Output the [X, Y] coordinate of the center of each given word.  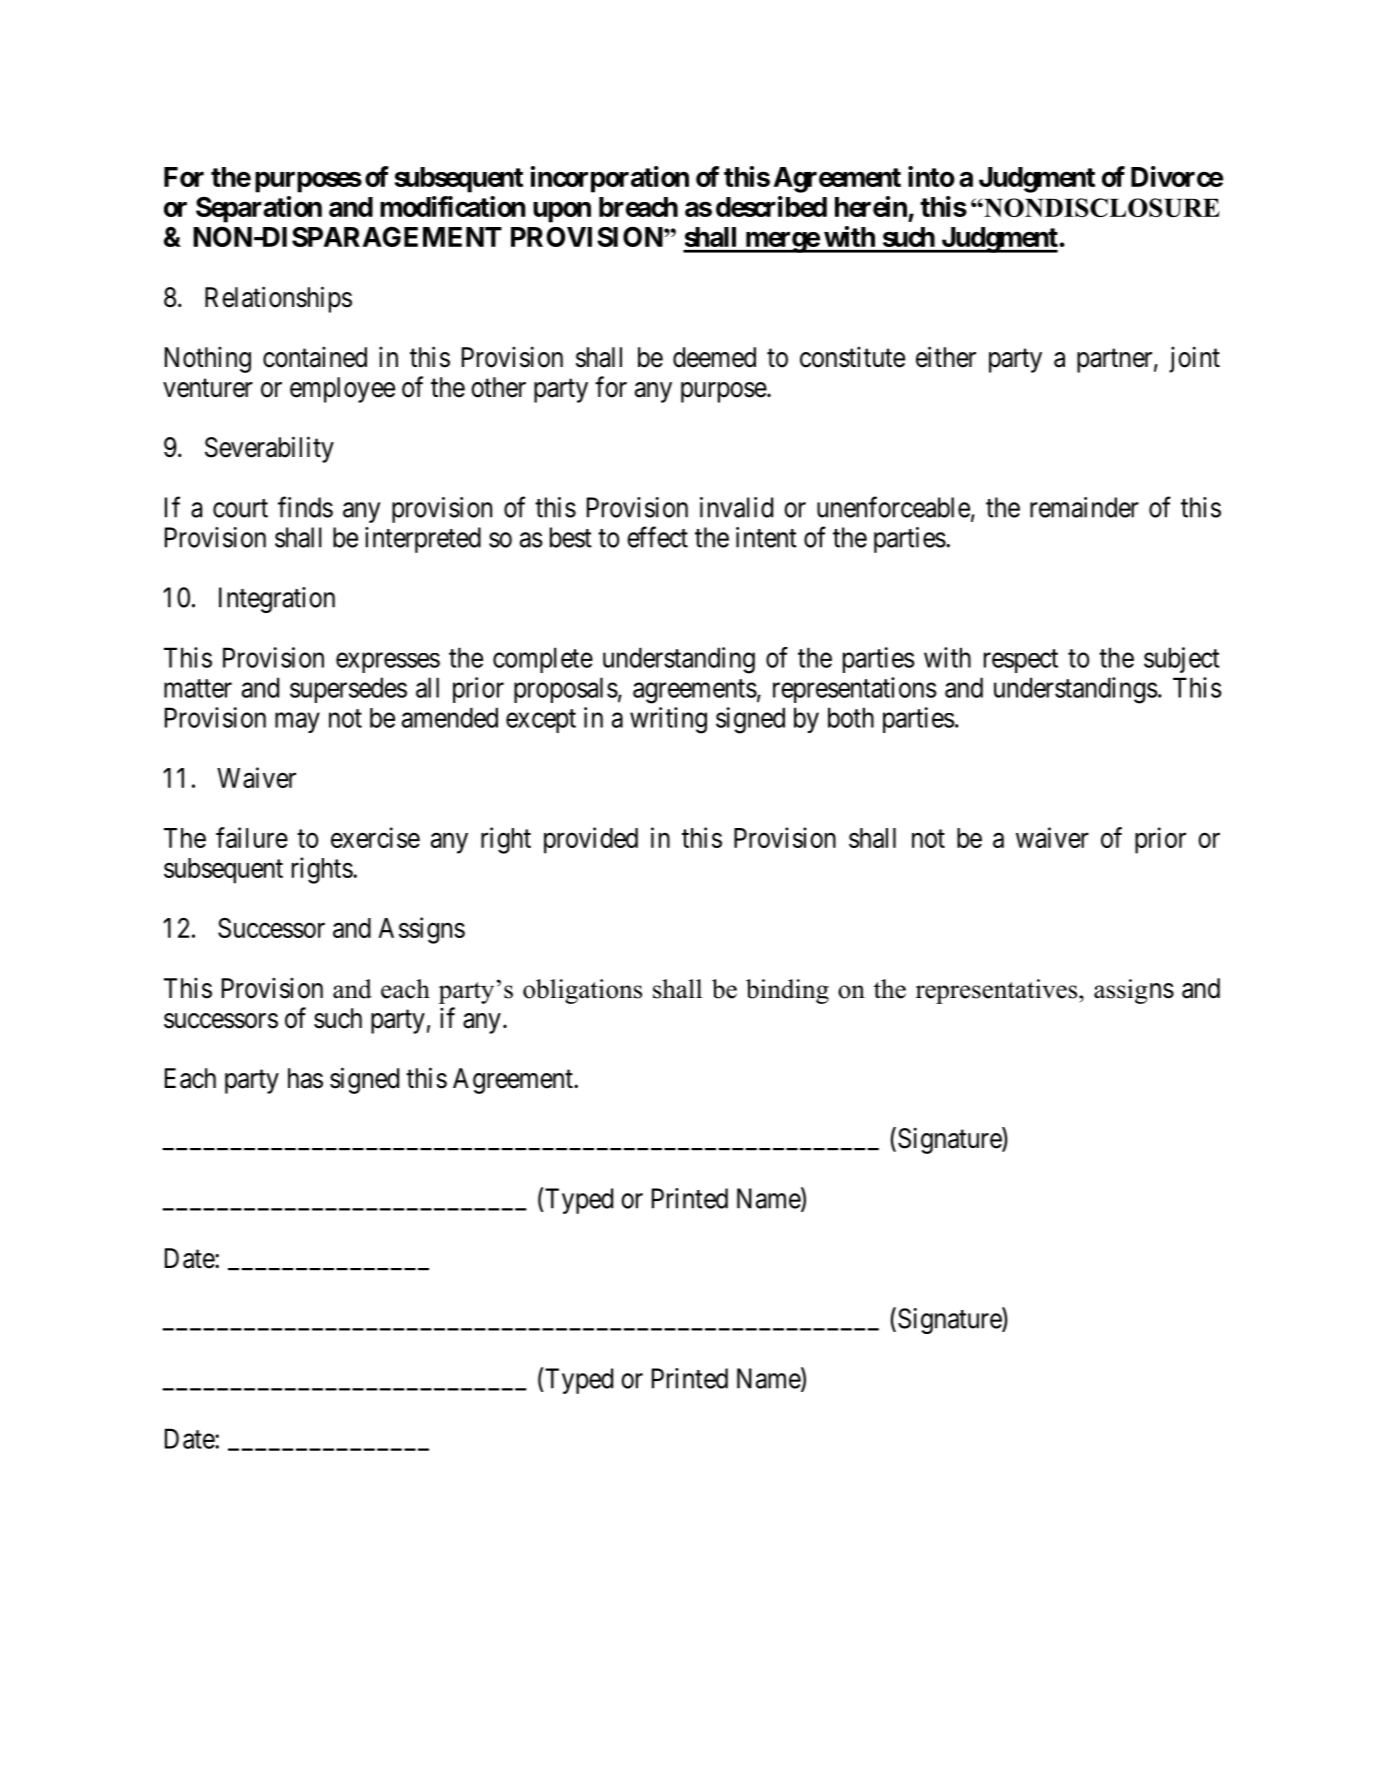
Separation [259, 209]
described [771, 206]
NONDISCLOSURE [1101, 207]
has [305, 1078]
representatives [998, 991]
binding [787, 991]
